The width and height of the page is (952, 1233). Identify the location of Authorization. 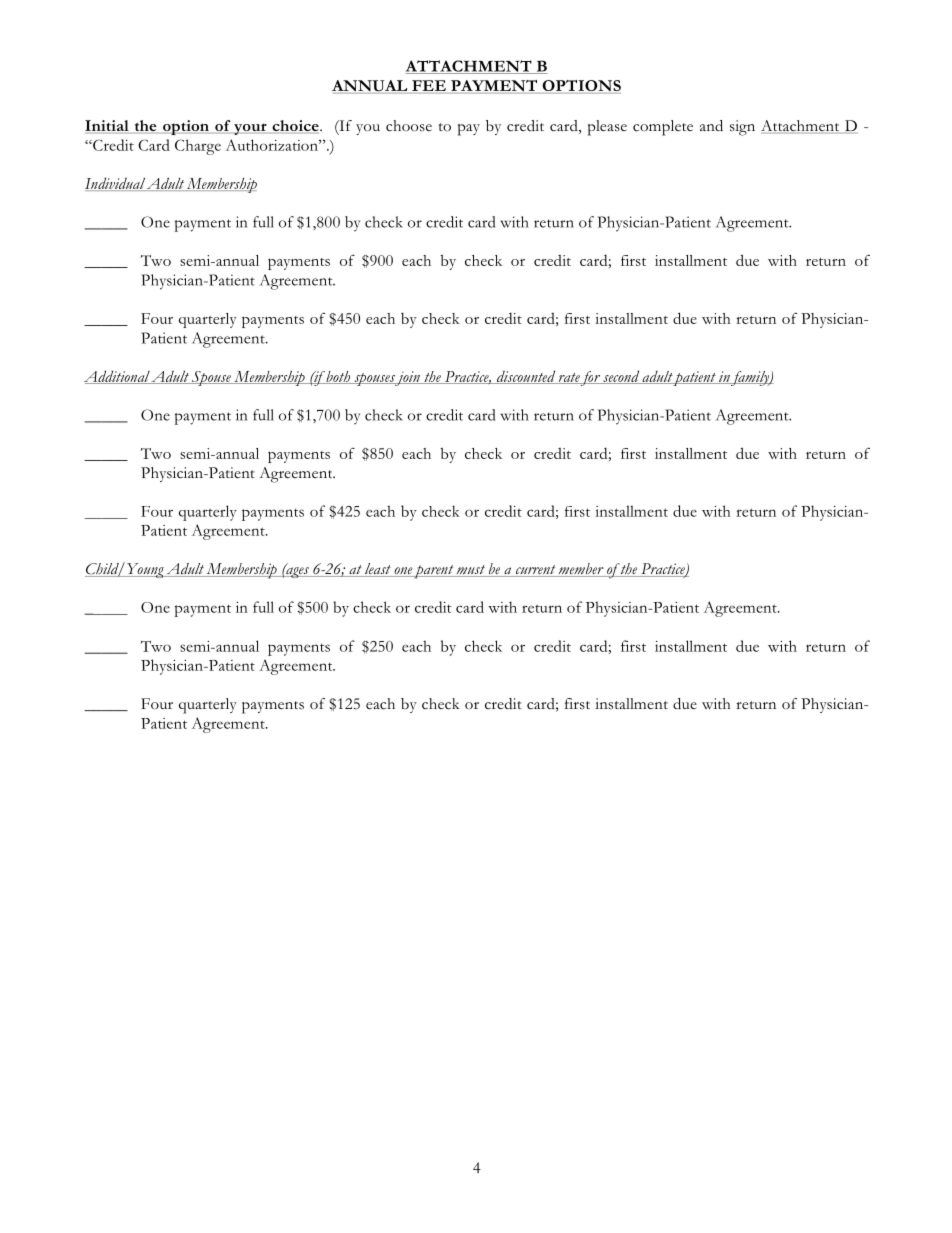
(273, 145).
